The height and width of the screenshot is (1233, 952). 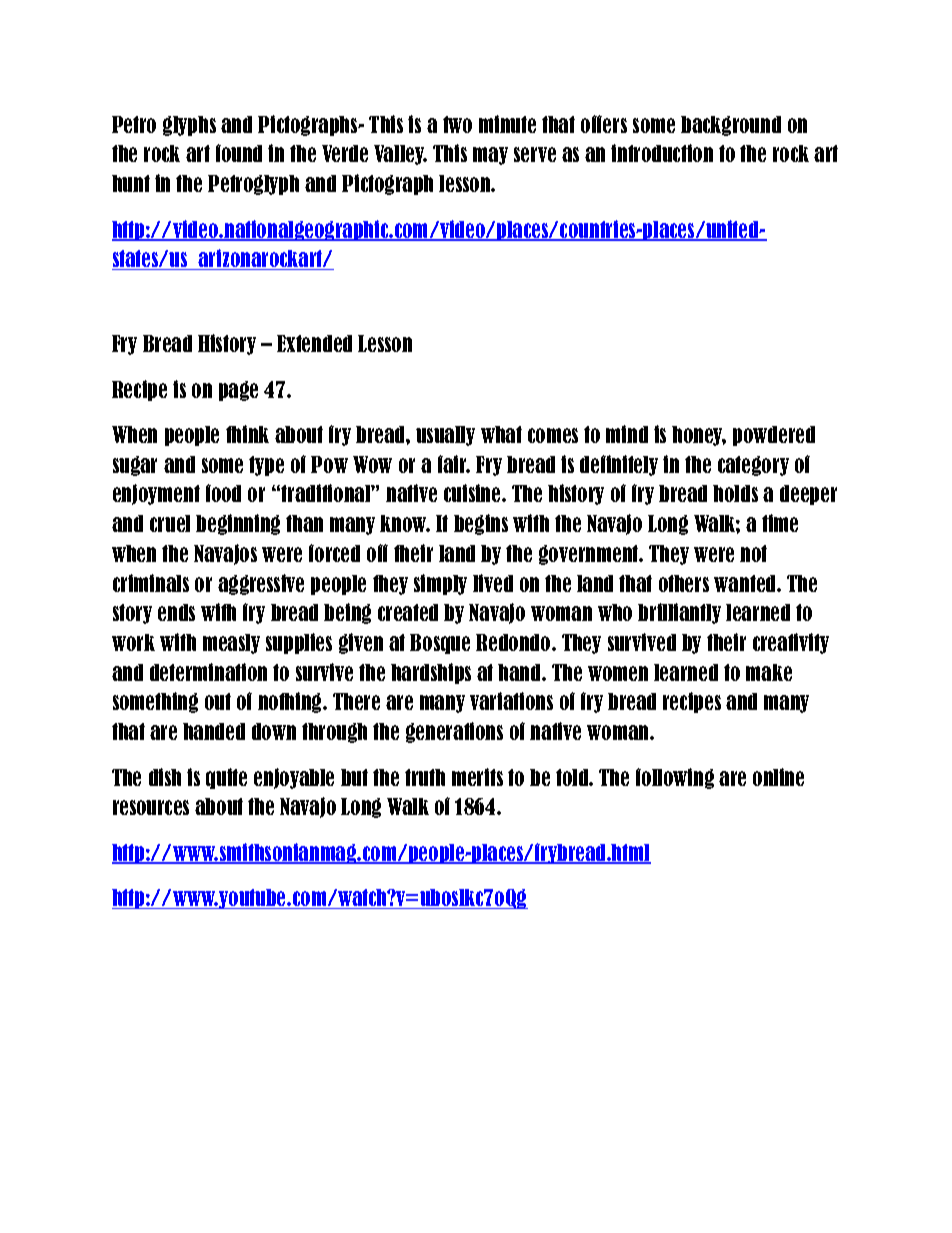 I want to click on category, so click(x=753, y=466).
